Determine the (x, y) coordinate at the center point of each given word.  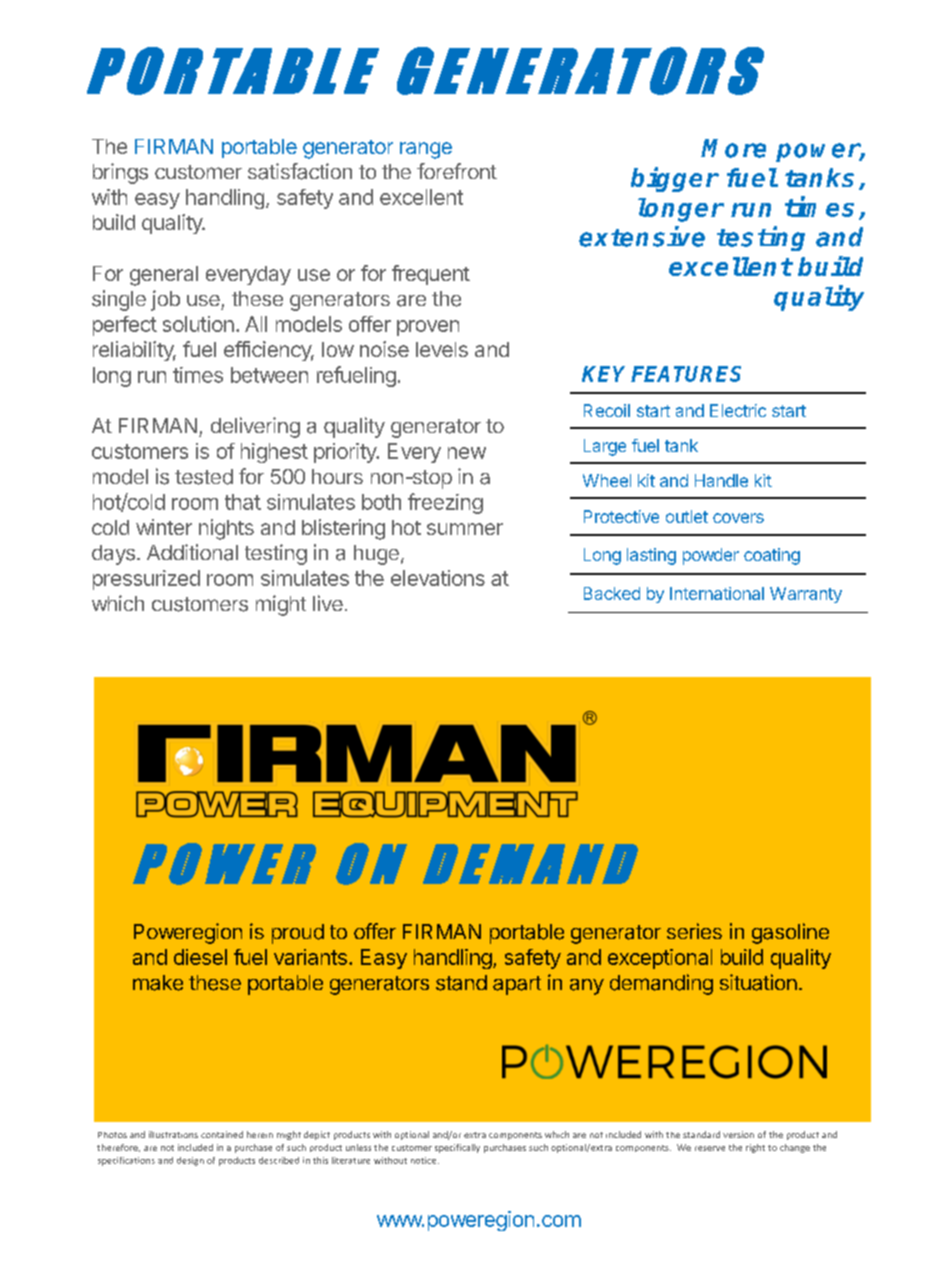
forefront (457, 171)
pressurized (146, 580)
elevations (438, 578)
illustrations (173, 1134)
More (733, 148)
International (717, 593)
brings (120, 173)
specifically (457, 1148)
